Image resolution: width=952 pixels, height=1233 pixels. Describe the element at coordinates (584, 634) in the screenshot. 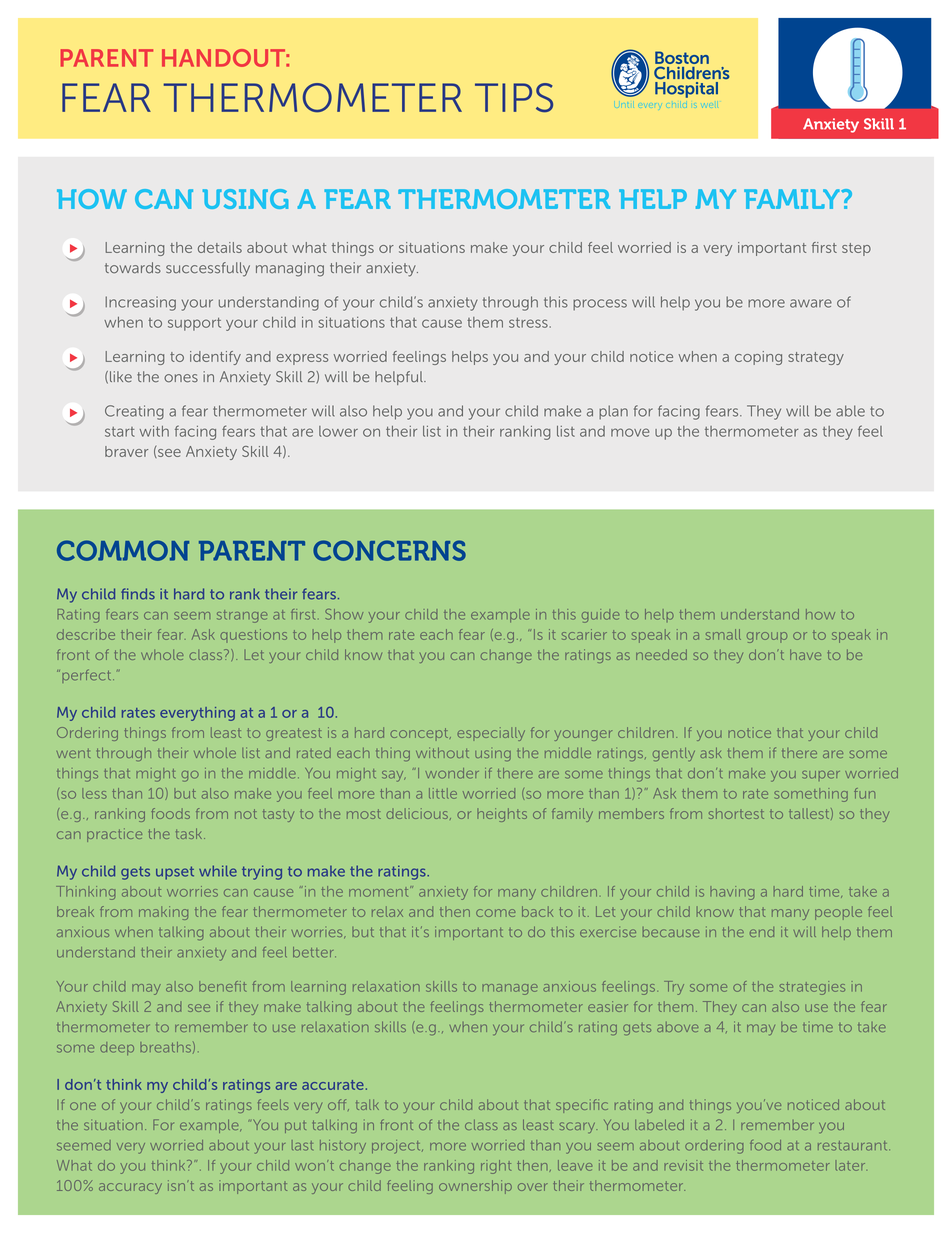

I see `scarier` at that location.
